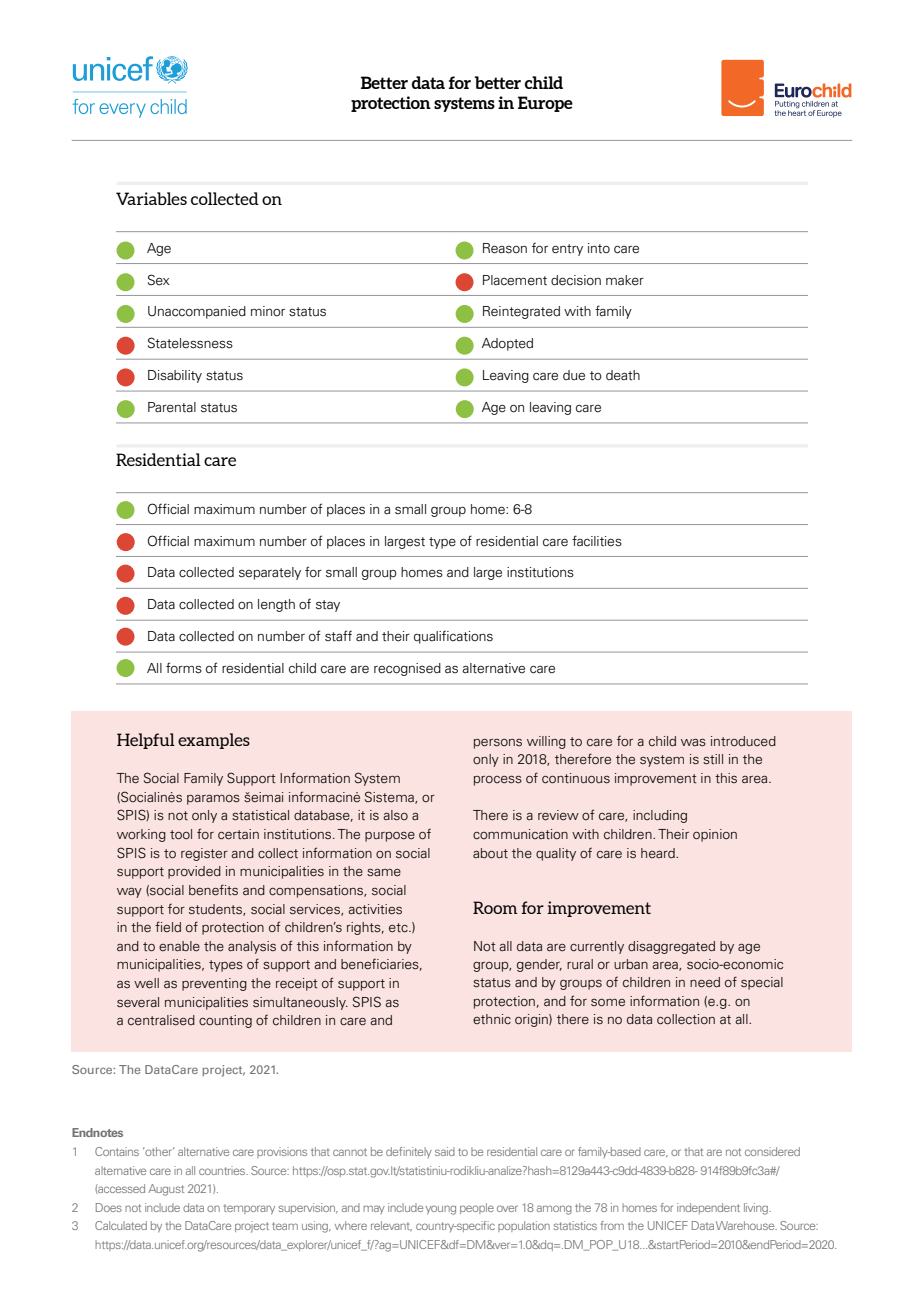  What do you see at coordinates (545, 104) in the screenshot?
I see `Europe` at bounding box center [545, 104].
